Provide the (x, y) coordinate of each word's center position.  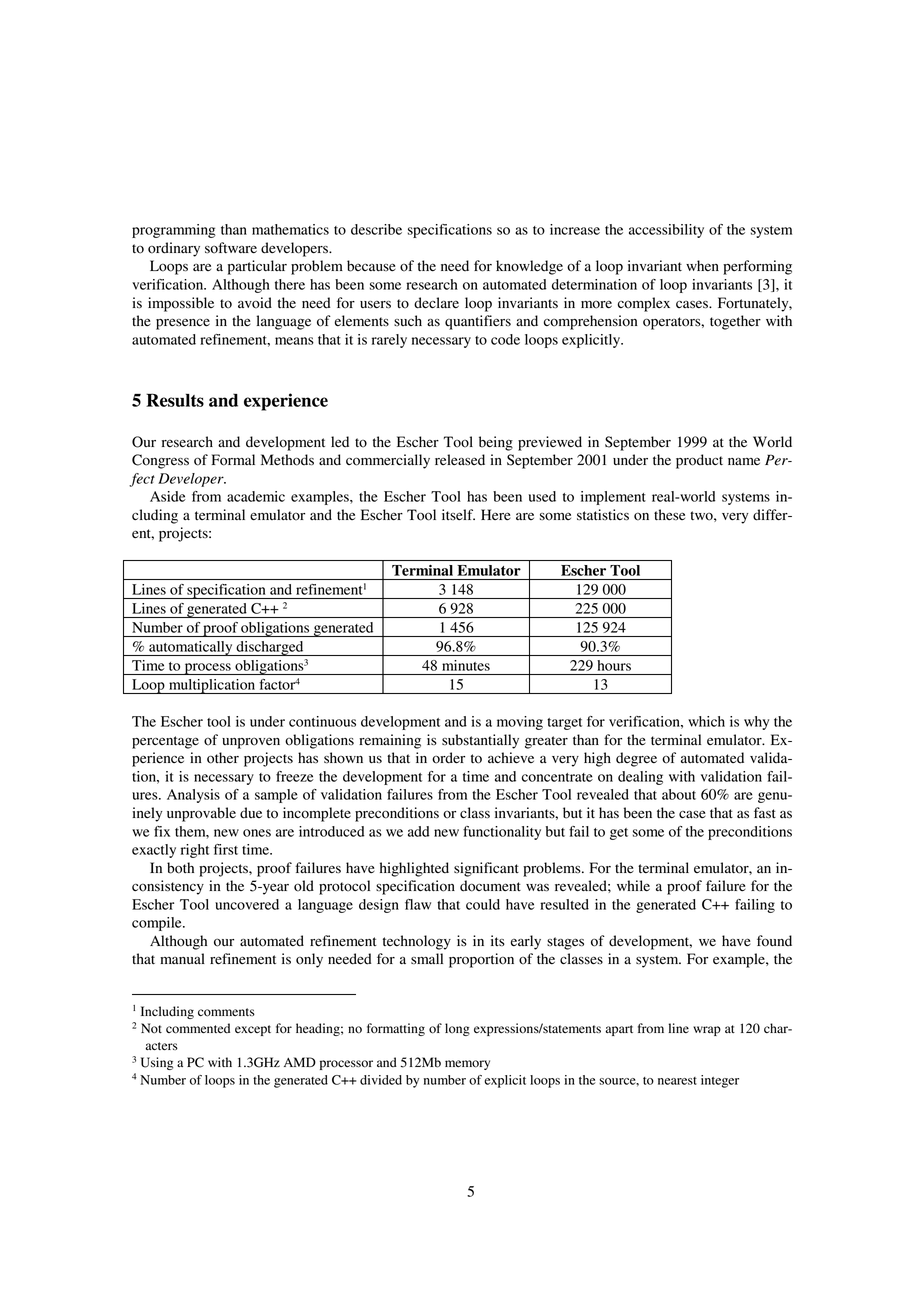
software (231, 248)
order (448, 758)
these (669, 514)
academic (256, 496)
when (702, 265)
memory (467, 1065)
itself (458, 514)
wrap (707, 1031)
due (251, 813)
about (679, 794)
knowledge (529, 267)
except (253, 1030)
